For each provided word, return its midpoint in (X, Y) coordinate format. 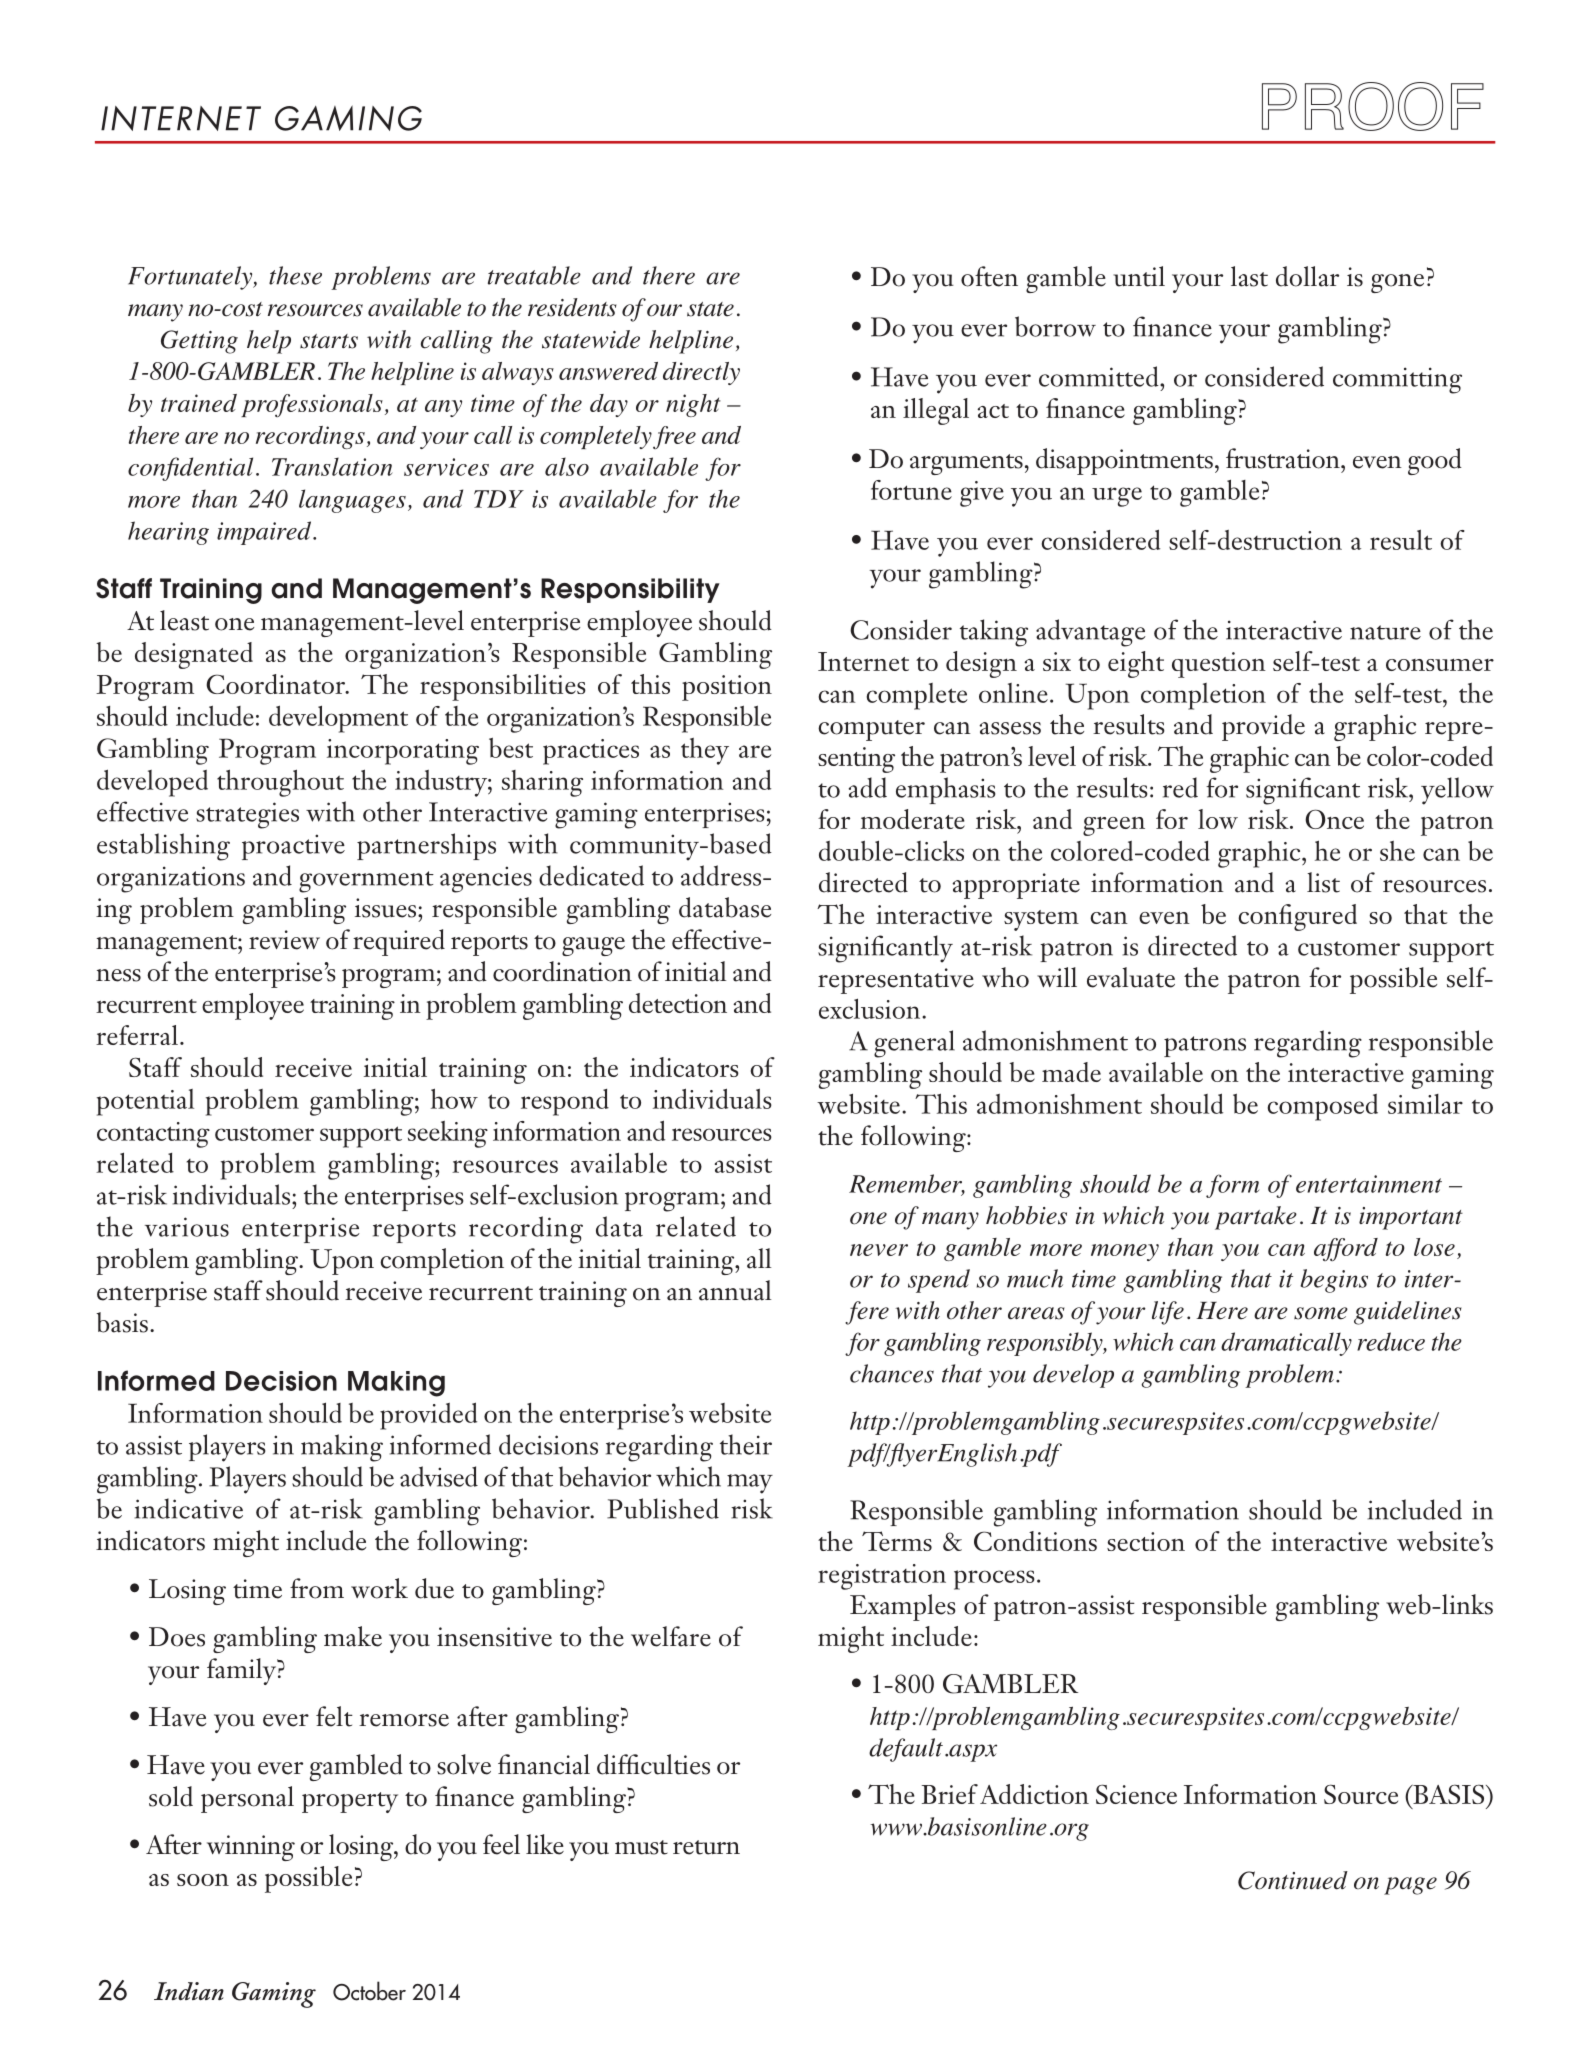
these (295, 275)
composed (1322, 1107)
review (284, 940)
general (914, 1044)
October (369, 1991)
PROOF (1373, 106)
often (989, 276)
